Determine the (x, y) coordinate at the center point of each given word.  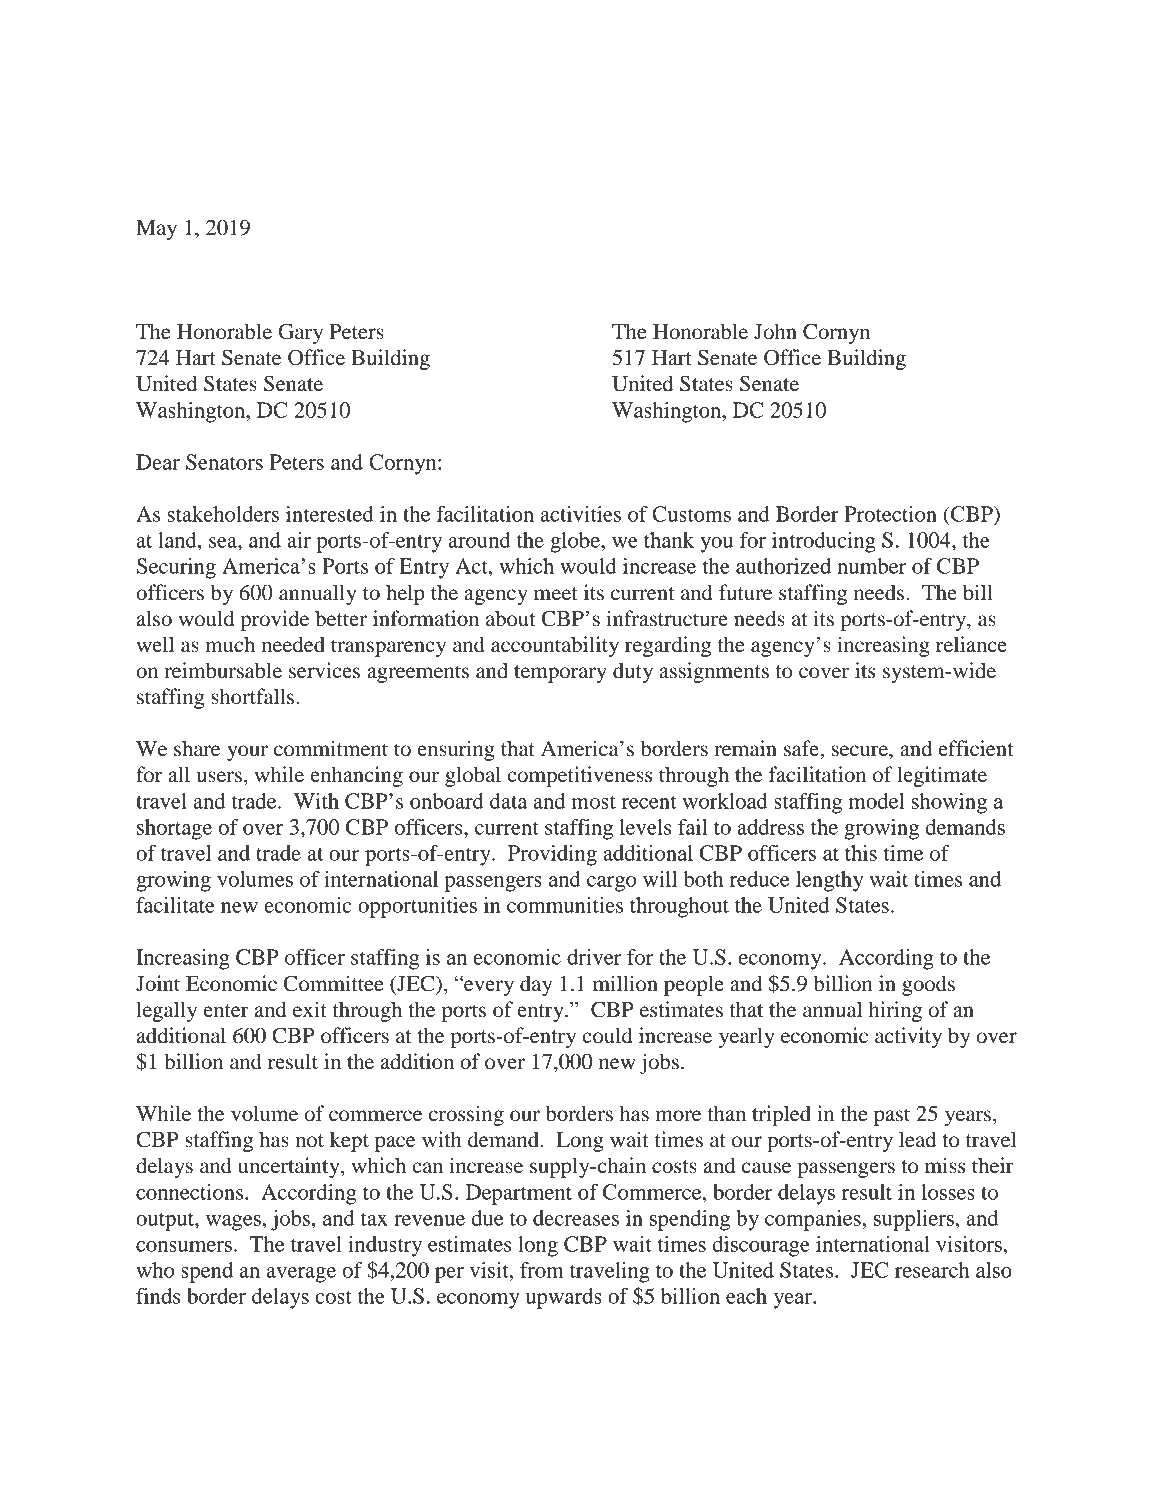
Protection (890, 514)
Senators (224, 462)
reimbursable (223, 670)
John (775, 331)
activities (581, 514)
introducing (824, 542)
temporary (560, 674)
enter (226, 1011)
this (861, 853)
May (156, 230)
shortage (174, 829)
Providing (552, 855)
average (301, 1275)
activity (908, 1037)
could (607, 1035)
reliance (971, 644)
